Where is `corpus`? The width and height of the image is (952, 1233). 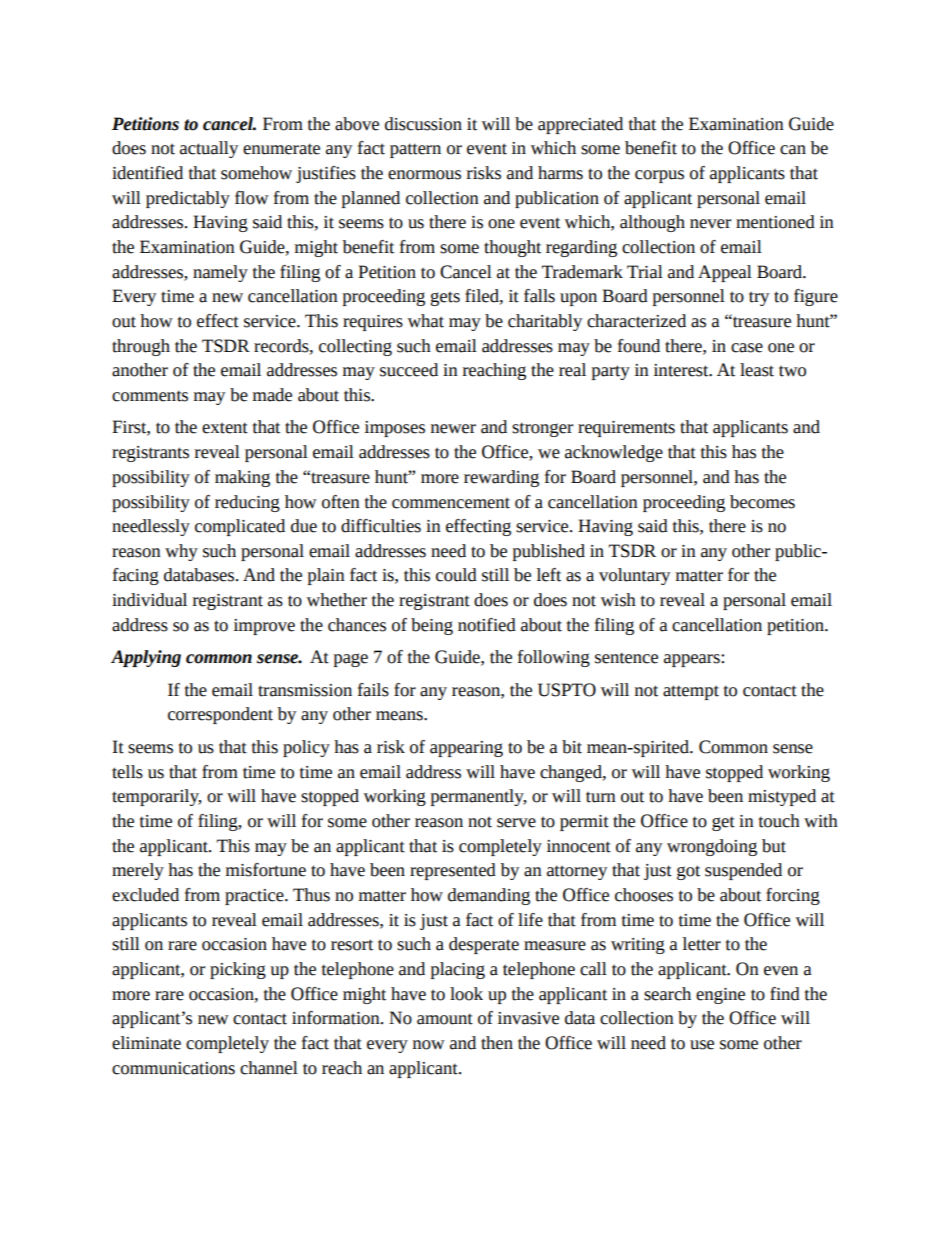
corpus is located at coordinates (659, 176).
